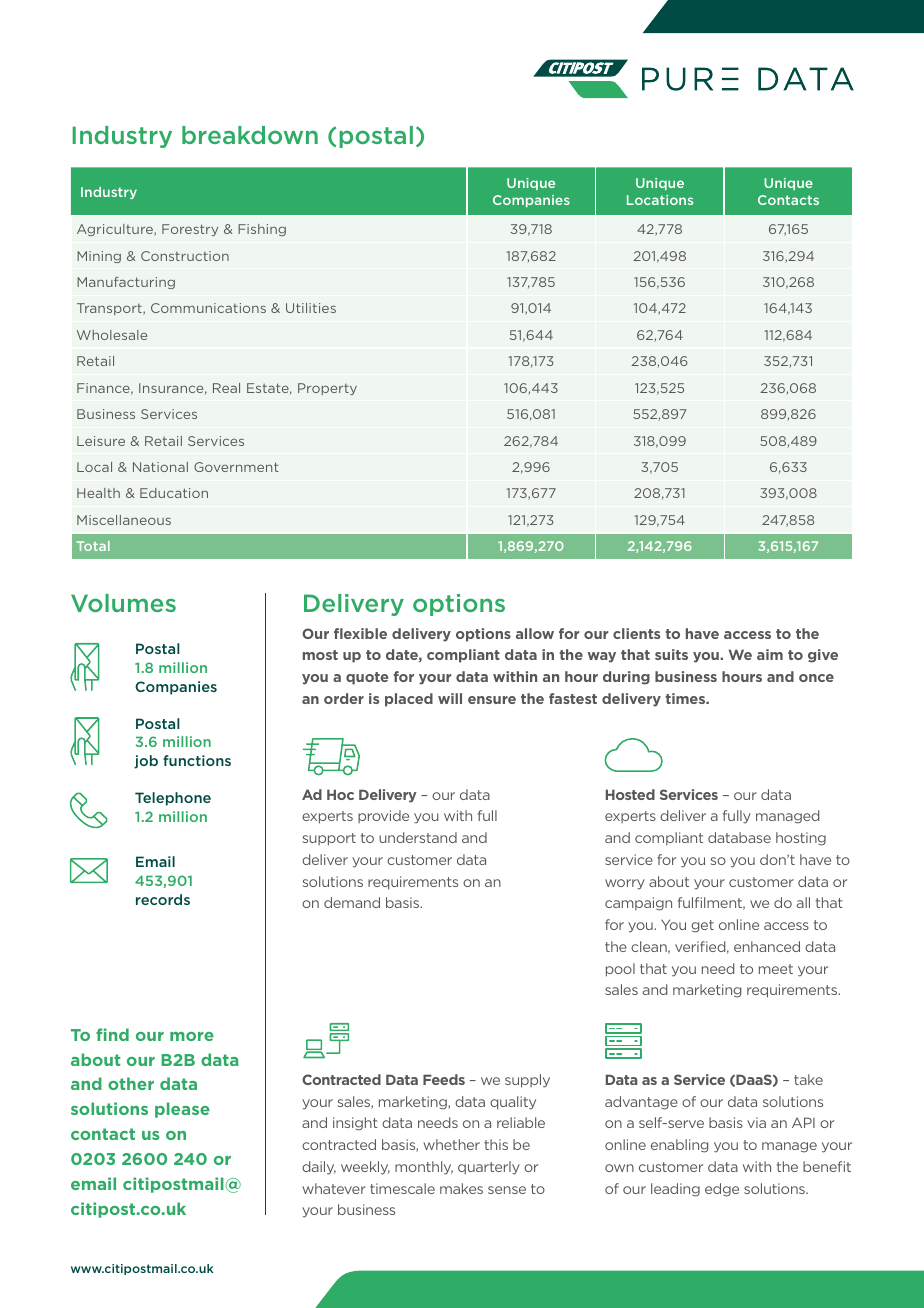  Describe the element at coordinates (123, 603) in the screenshot. I see `Volumes` at that location.
